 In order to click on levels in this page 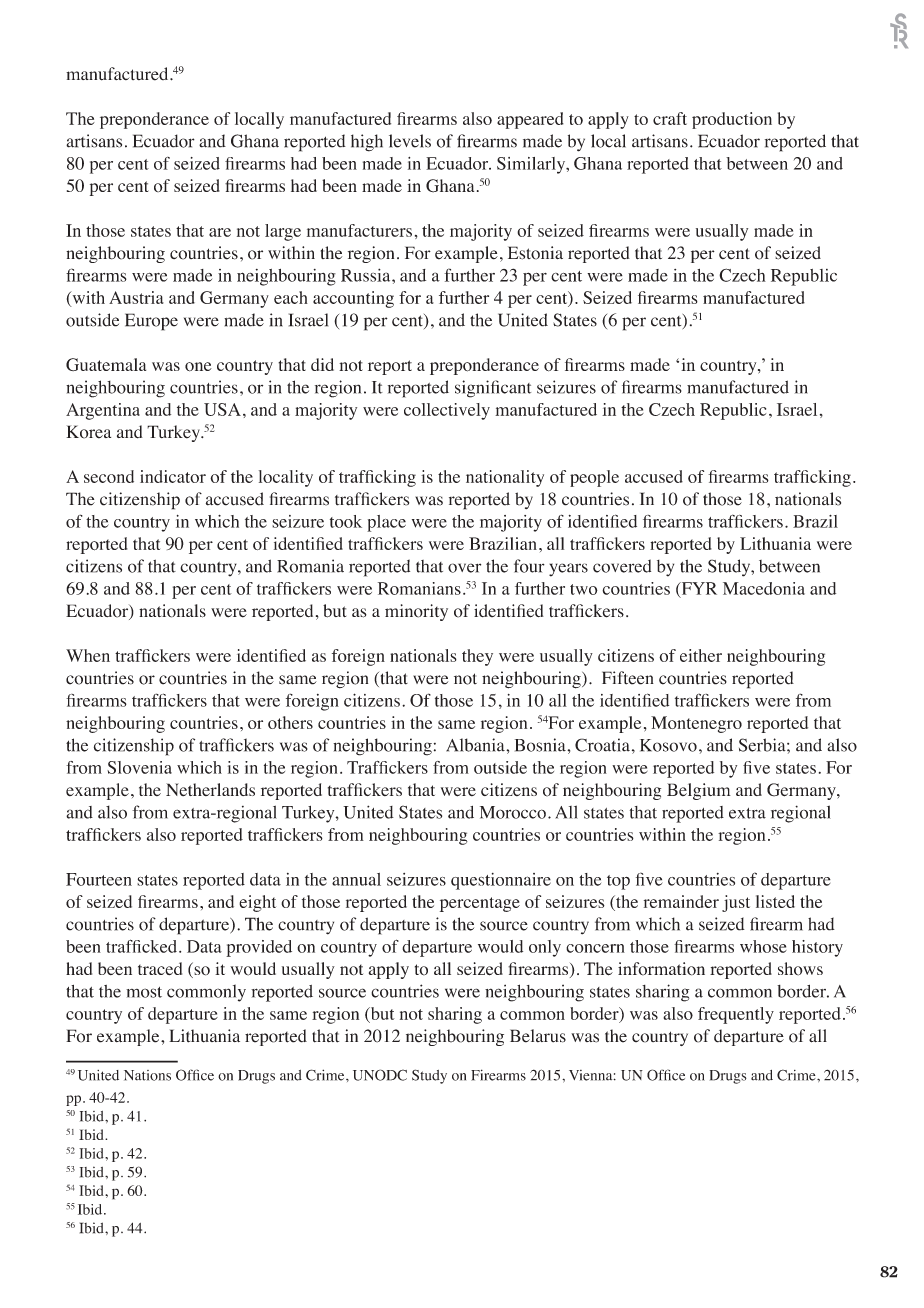, I will do `click(410, 141)`.
